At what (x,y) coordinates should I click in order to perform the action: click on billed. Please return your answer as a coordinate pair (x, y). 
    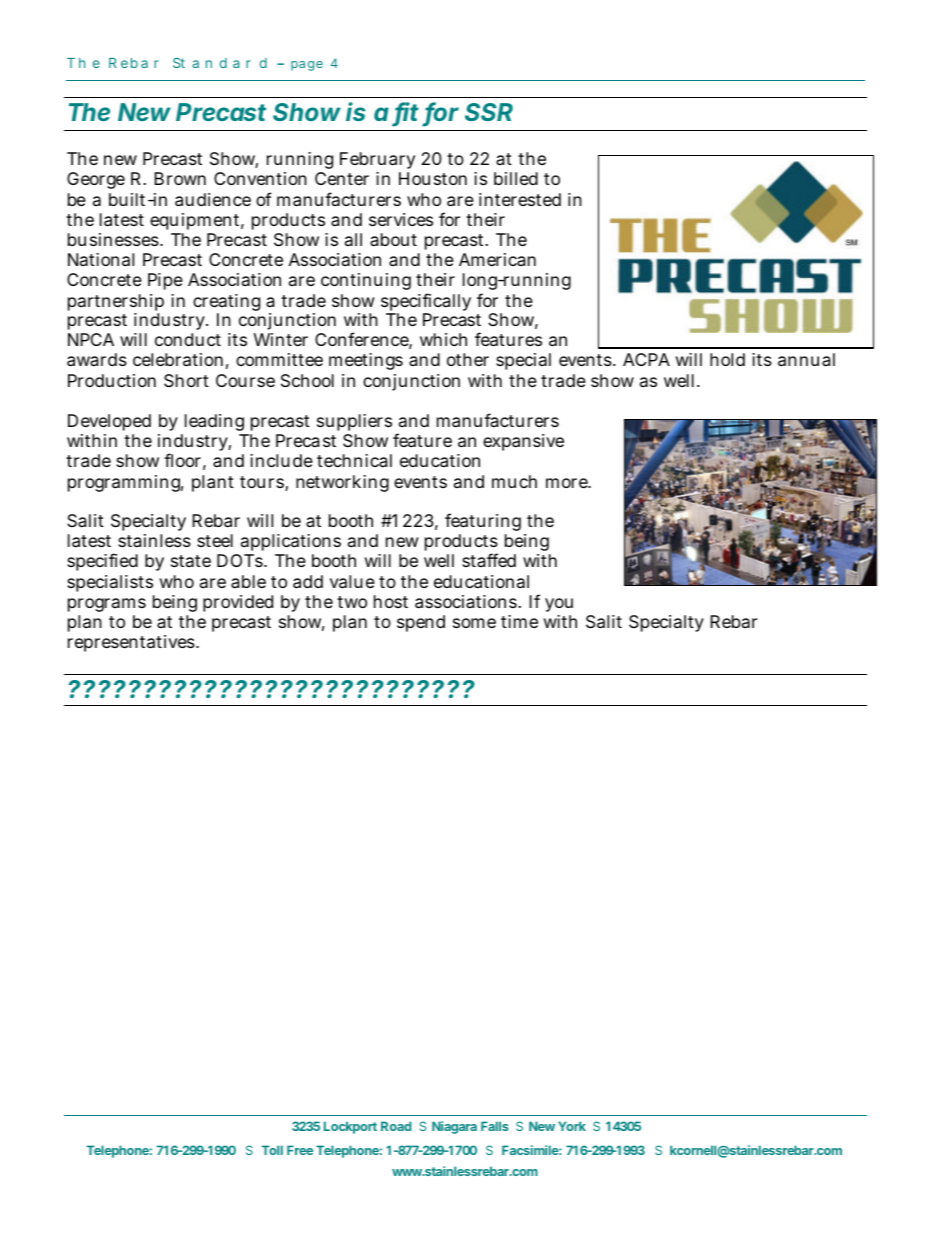
    Looking at the image, I should click on (516, 178).
